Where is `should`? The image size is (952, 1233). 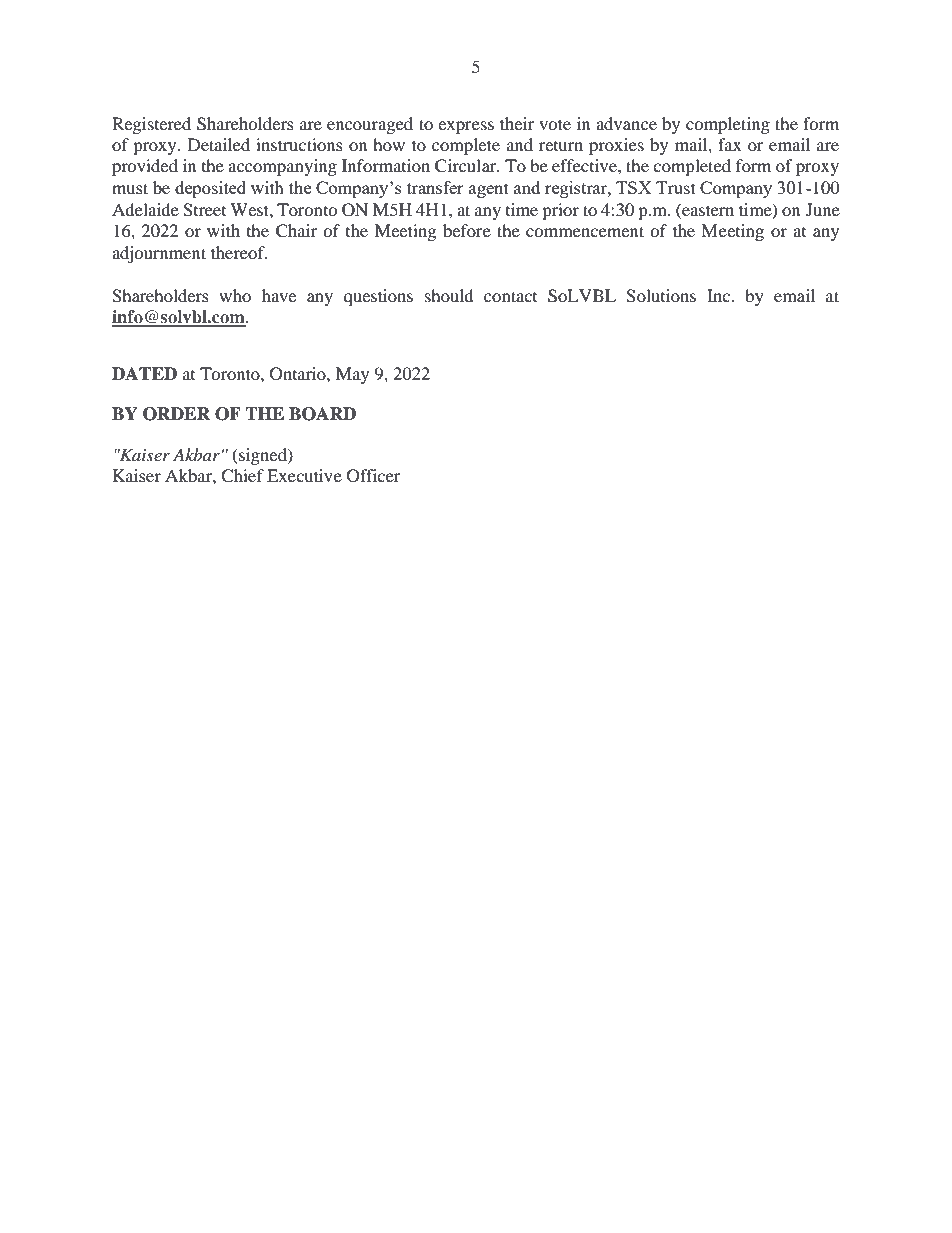
should is located at coordinates (449, 295).
